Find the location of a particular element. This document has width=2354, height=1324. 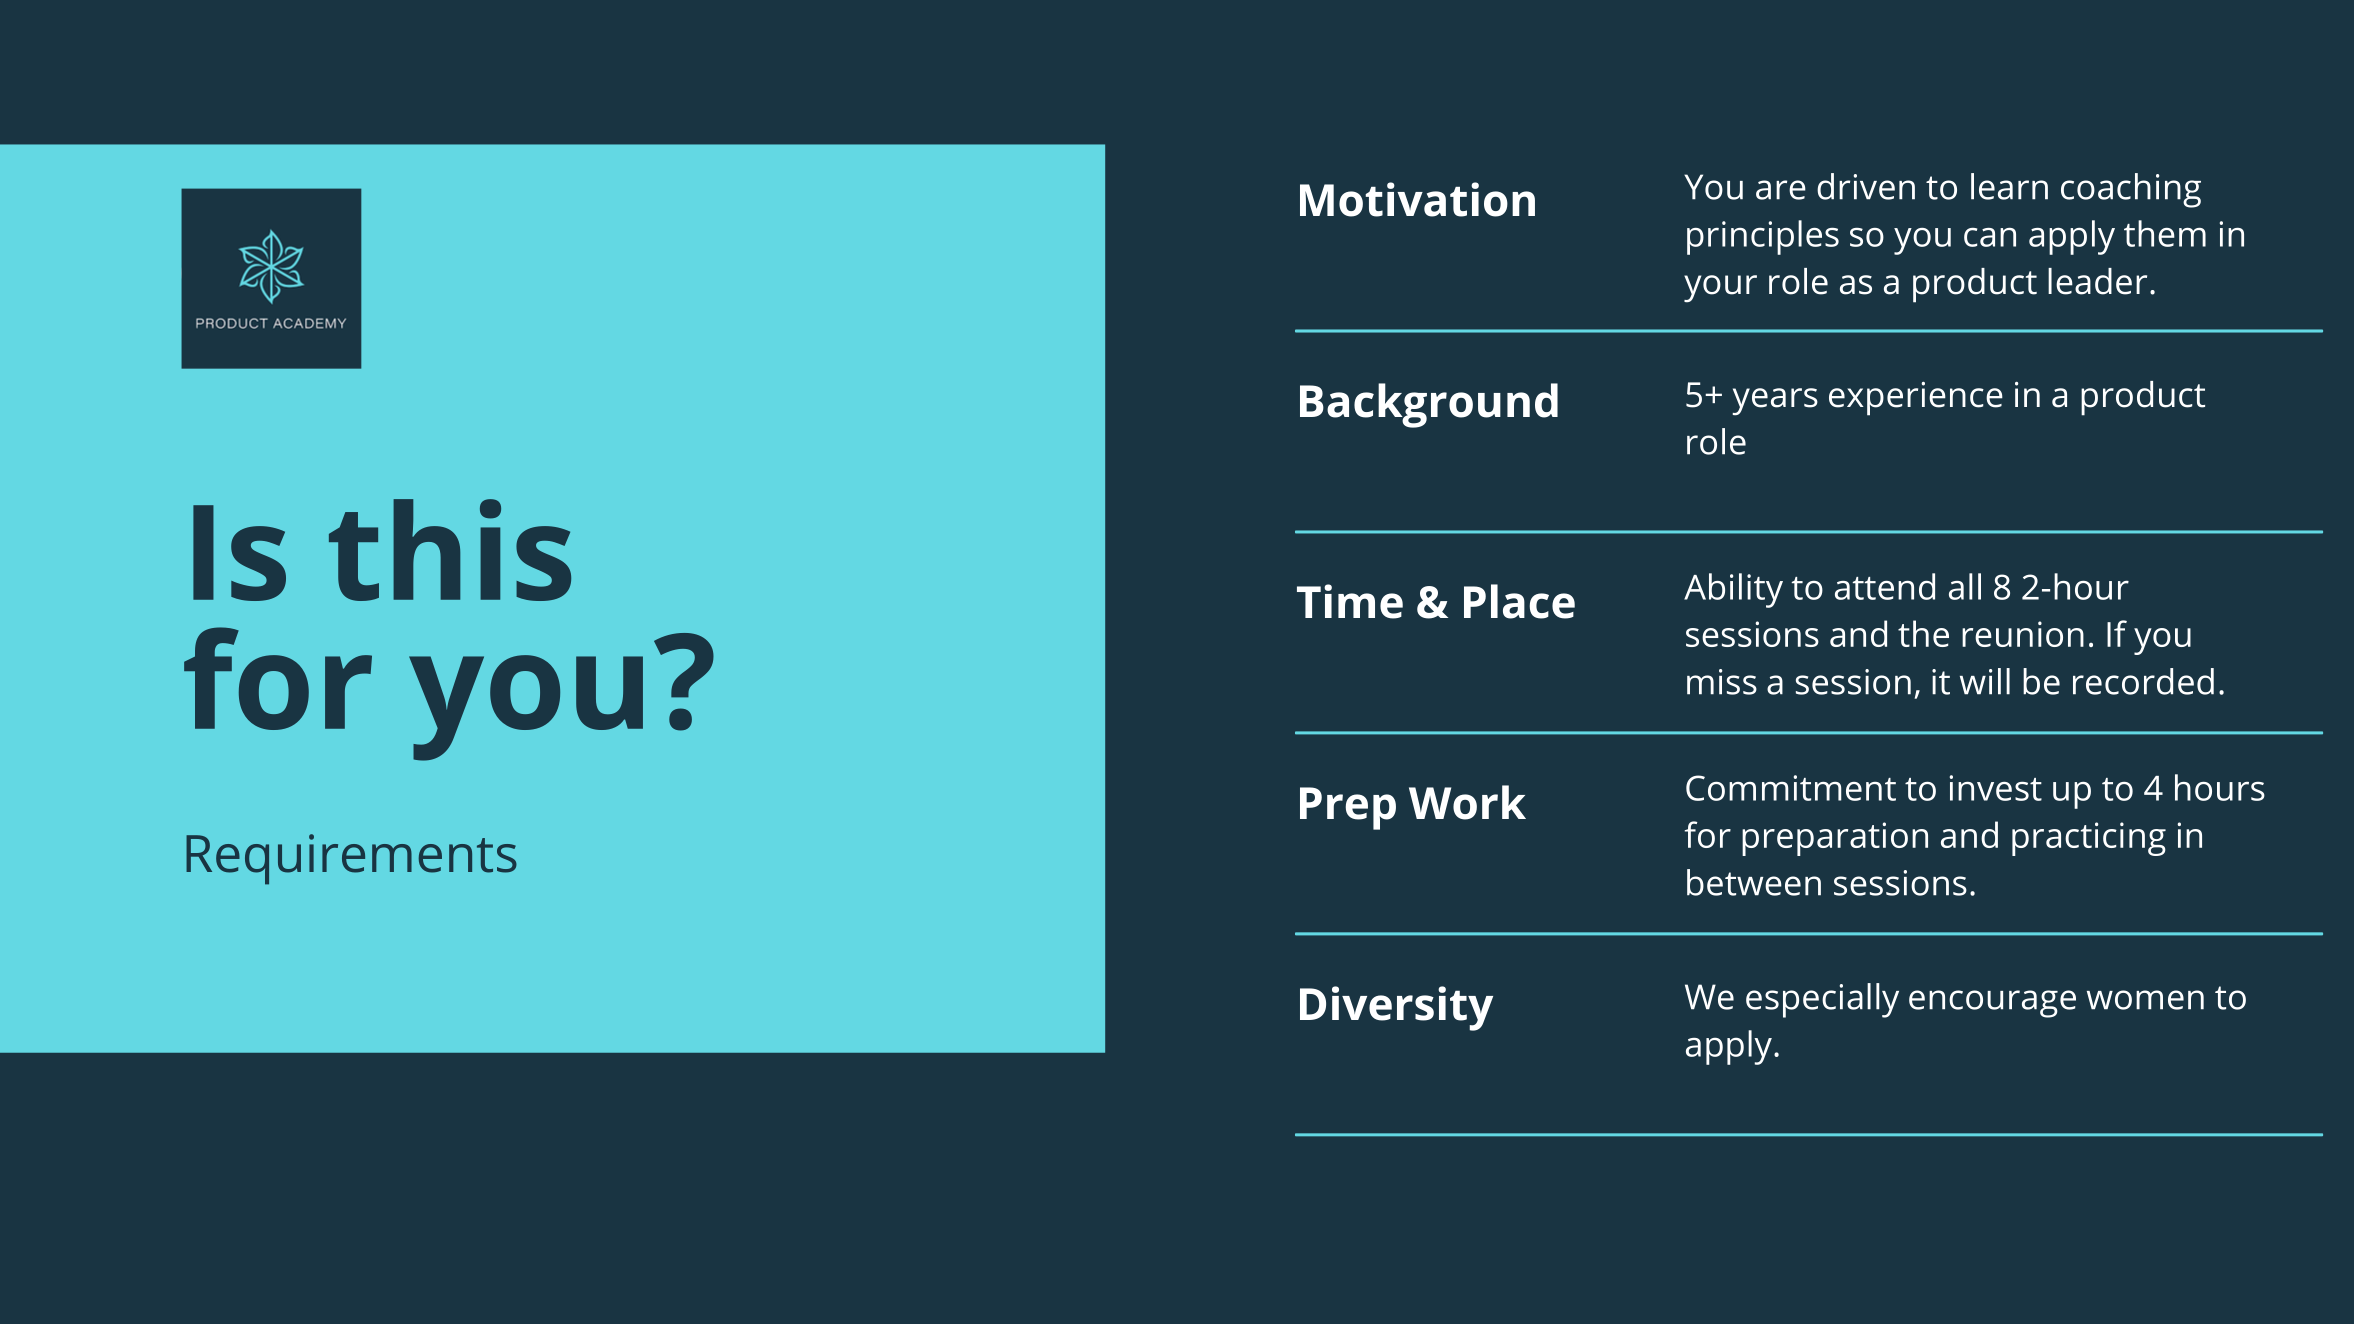

invest is located at coordinates (1996, 788).
